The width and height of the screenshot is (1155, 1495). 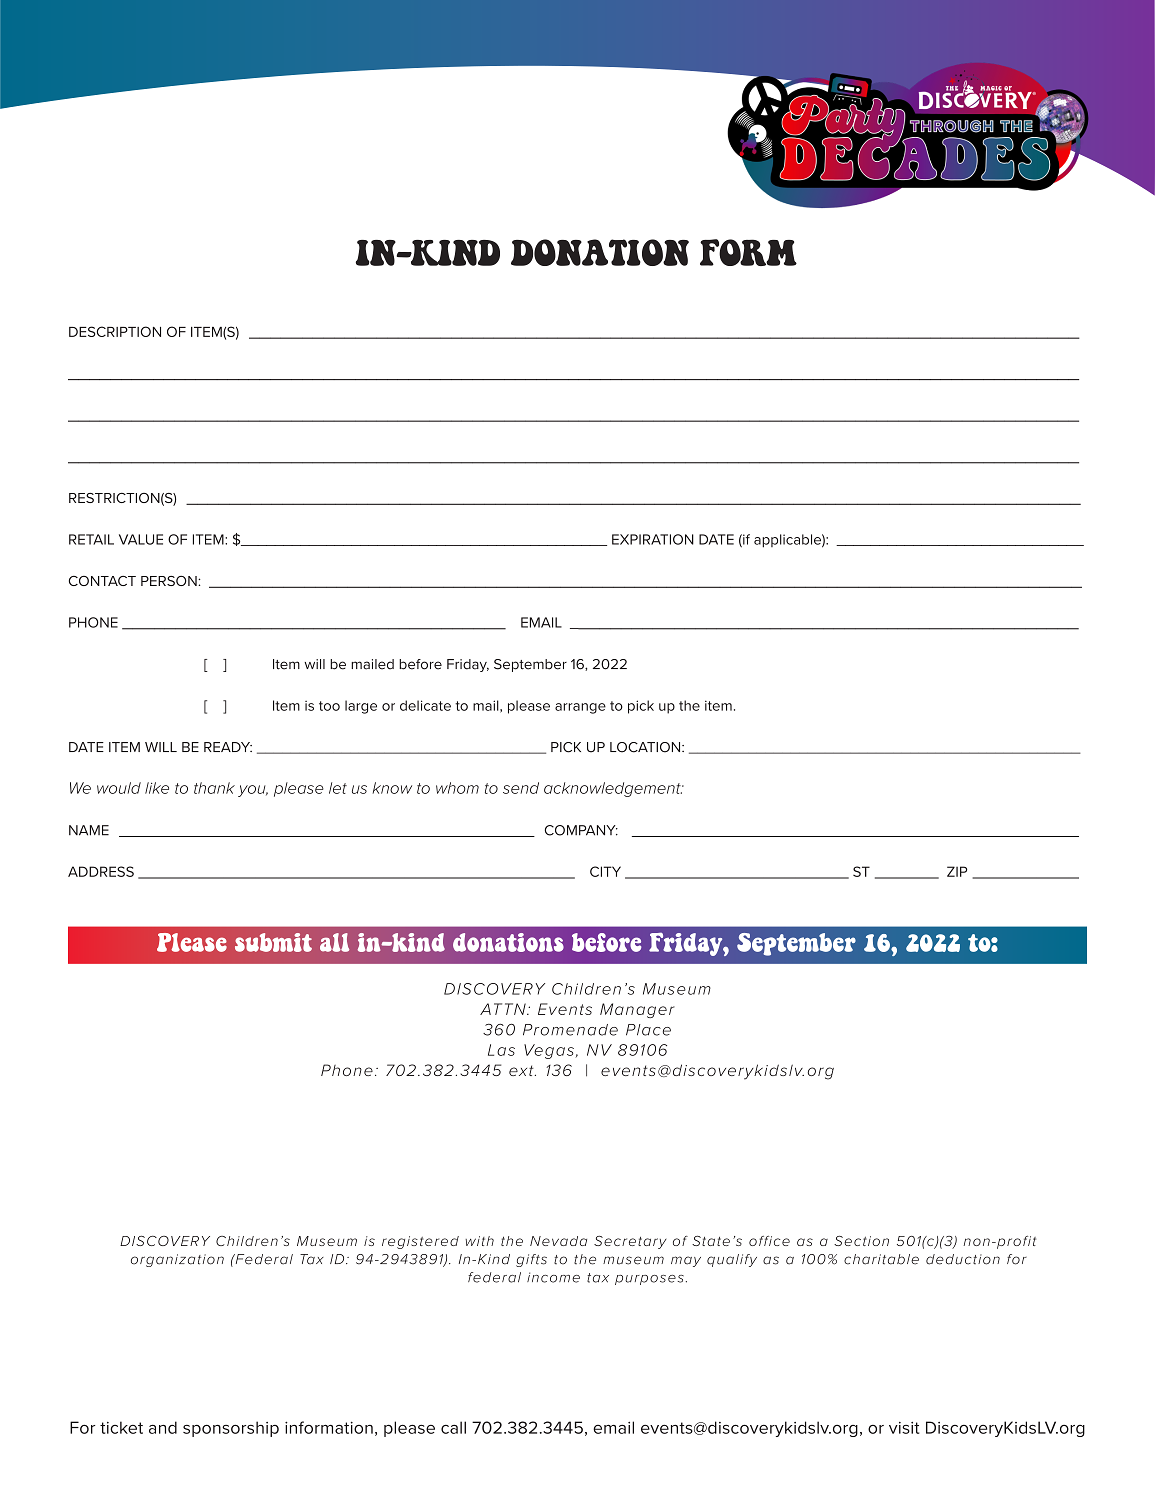 I want to click on READY, so click(x=228, y=747).
